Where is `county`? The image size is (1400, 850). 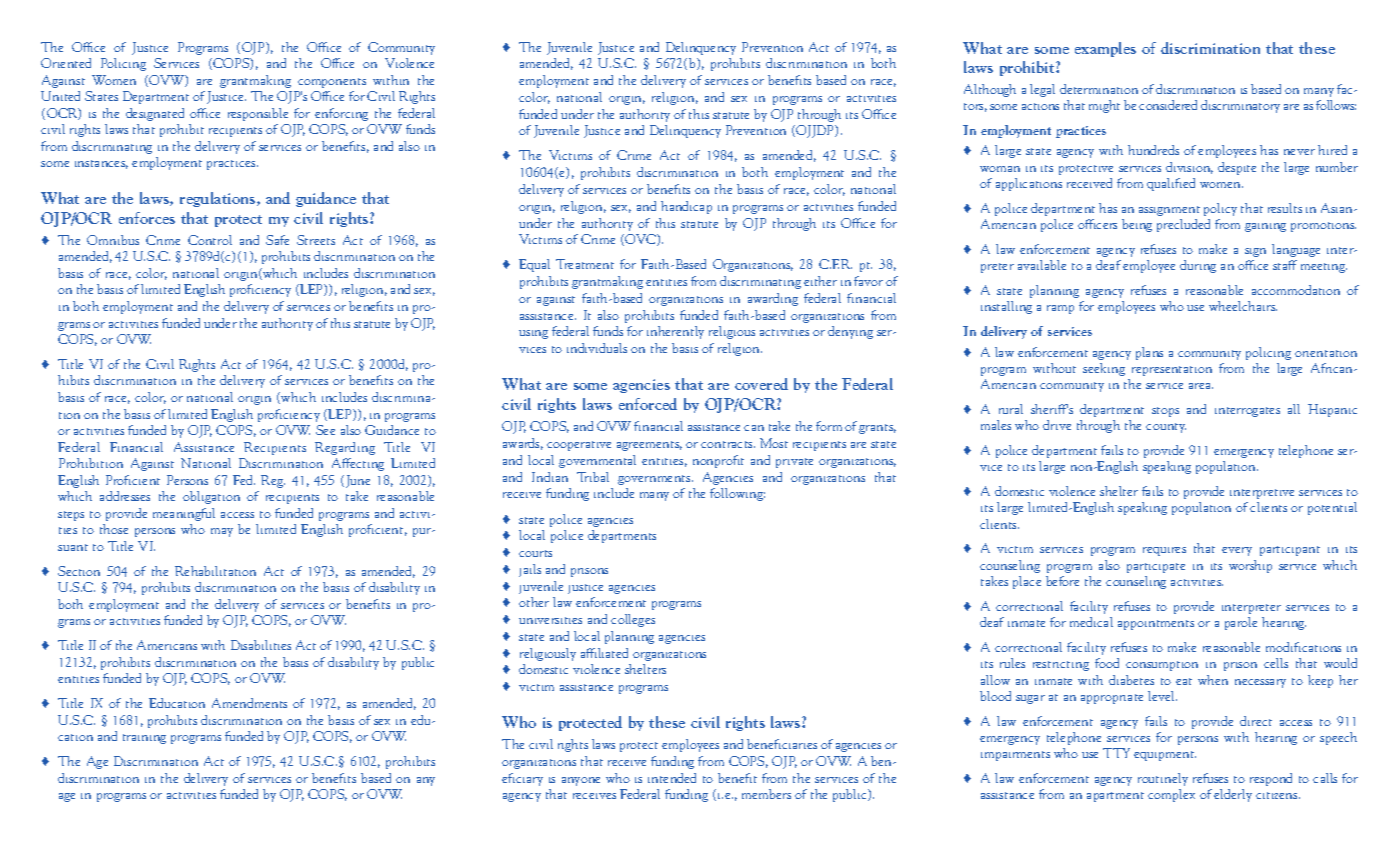 county is located at coordinates (1166, 428).
